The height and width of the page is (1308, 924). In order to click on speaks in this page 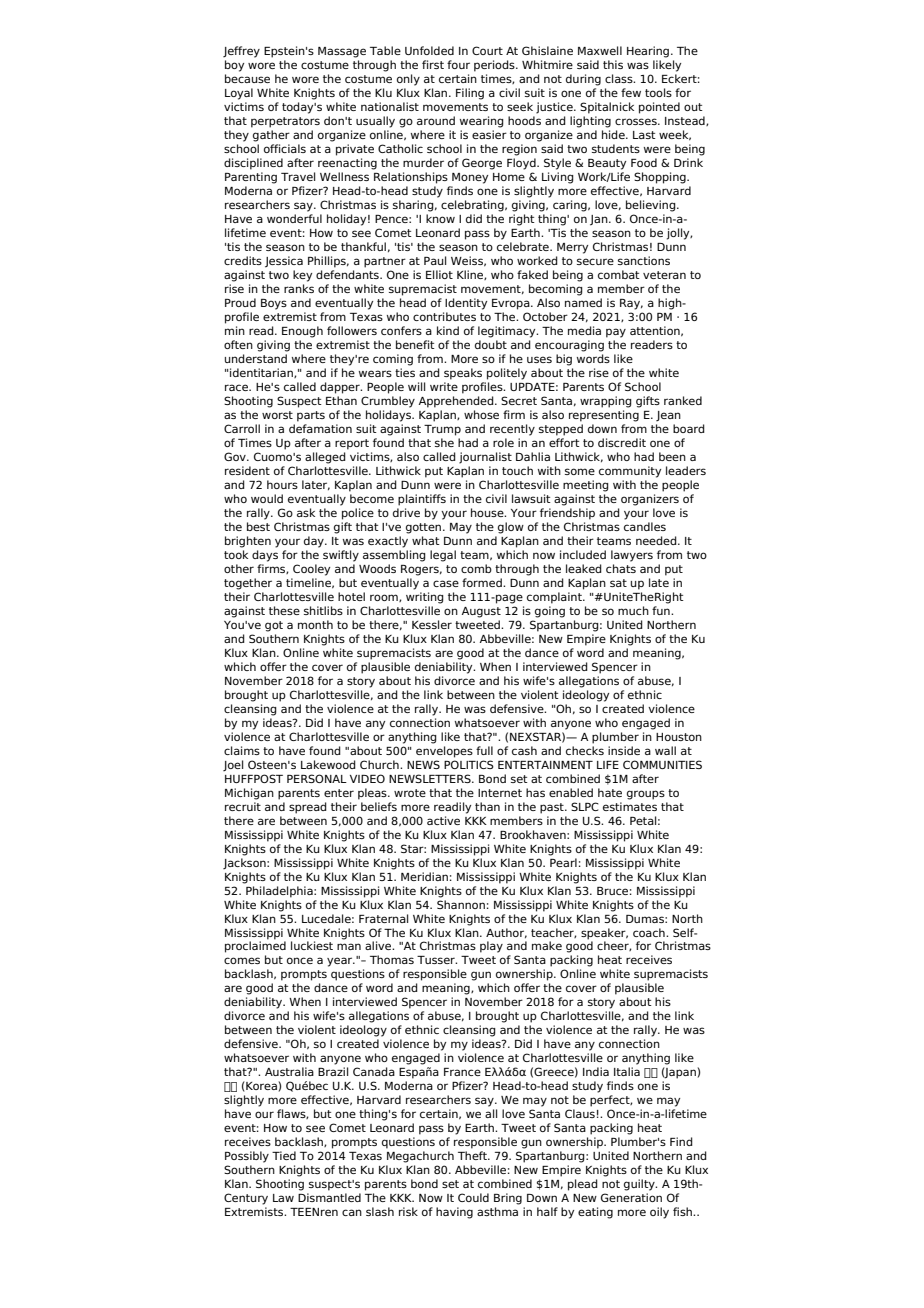, I will do `click(463, 374)`.
